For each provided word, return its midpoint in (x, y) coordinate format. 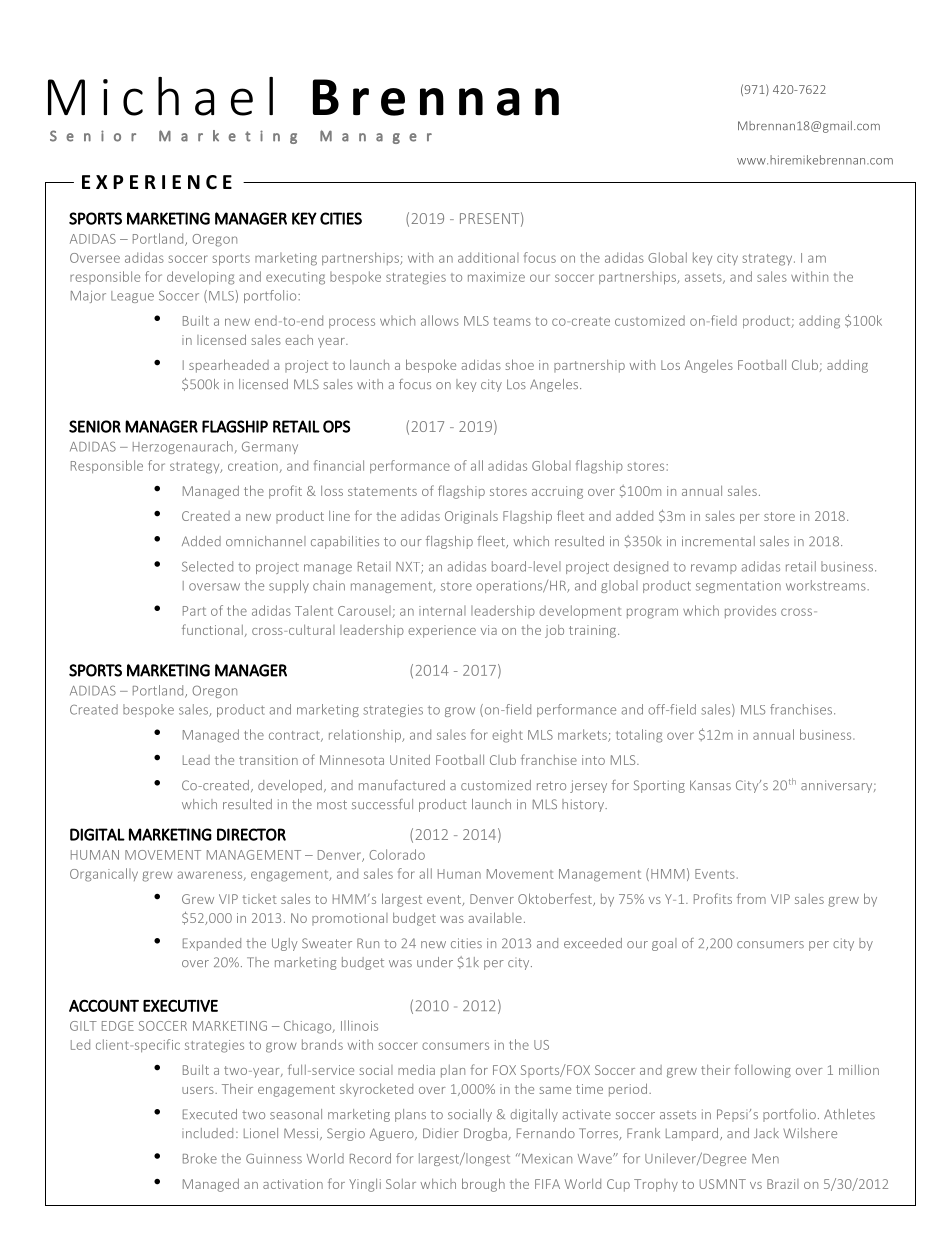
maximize (496, 277)
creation (254, 467)
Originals (471, 517)
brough (483, 1185)
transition (268, 760)
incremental (718, 541)
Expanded (212, 944)
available (495, 917)
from (751, 898)
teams (512, 321)
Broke (200, 1158)
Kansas (710, 785)
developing (200, 278)
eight (507, 736)
